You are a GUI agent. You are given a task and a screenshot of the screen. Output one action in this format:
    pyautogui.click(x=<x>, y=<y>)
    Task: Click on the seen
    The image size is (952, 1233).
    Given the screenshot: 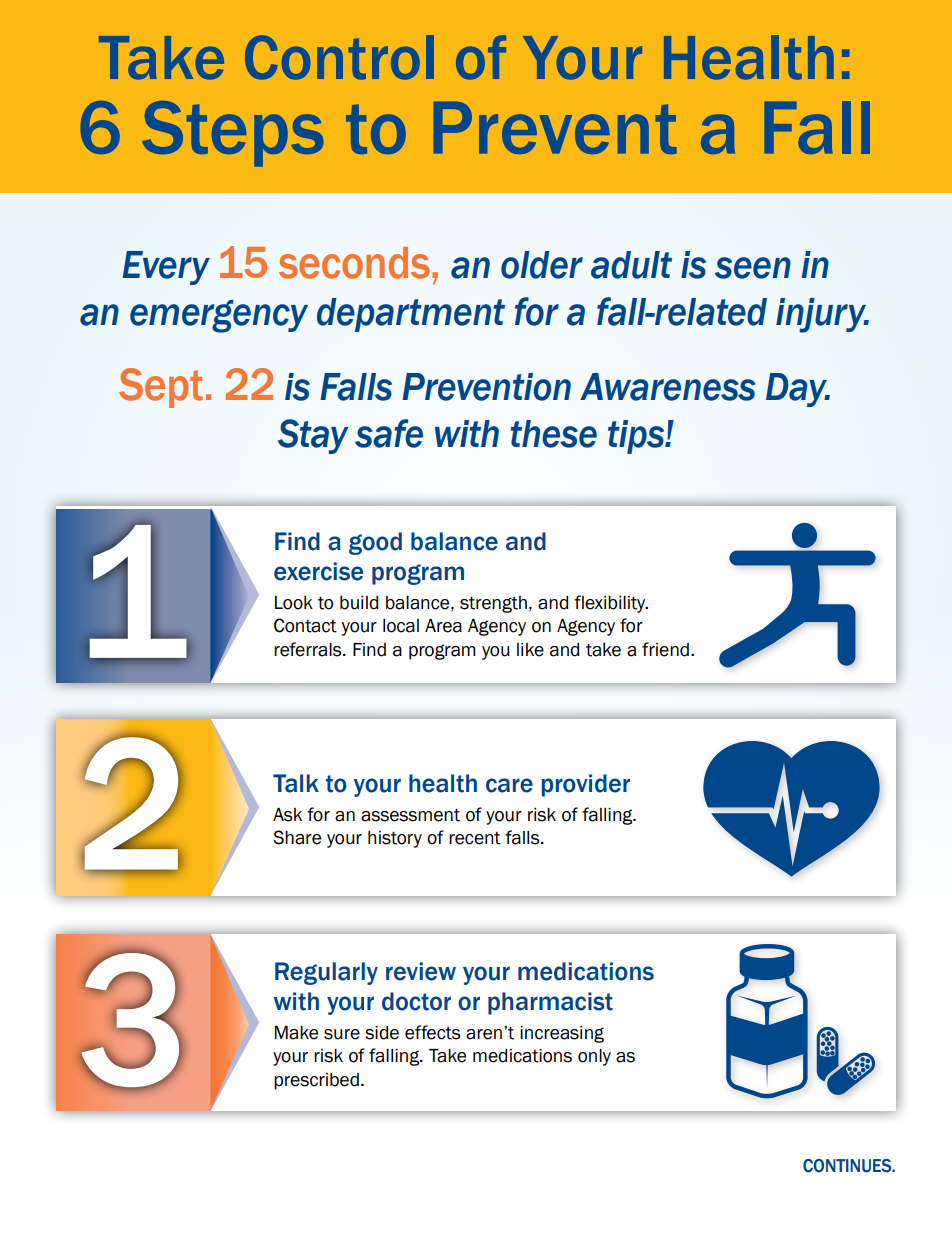 What is the action you would take?
    pyautogui.click(x=753, y=268)
